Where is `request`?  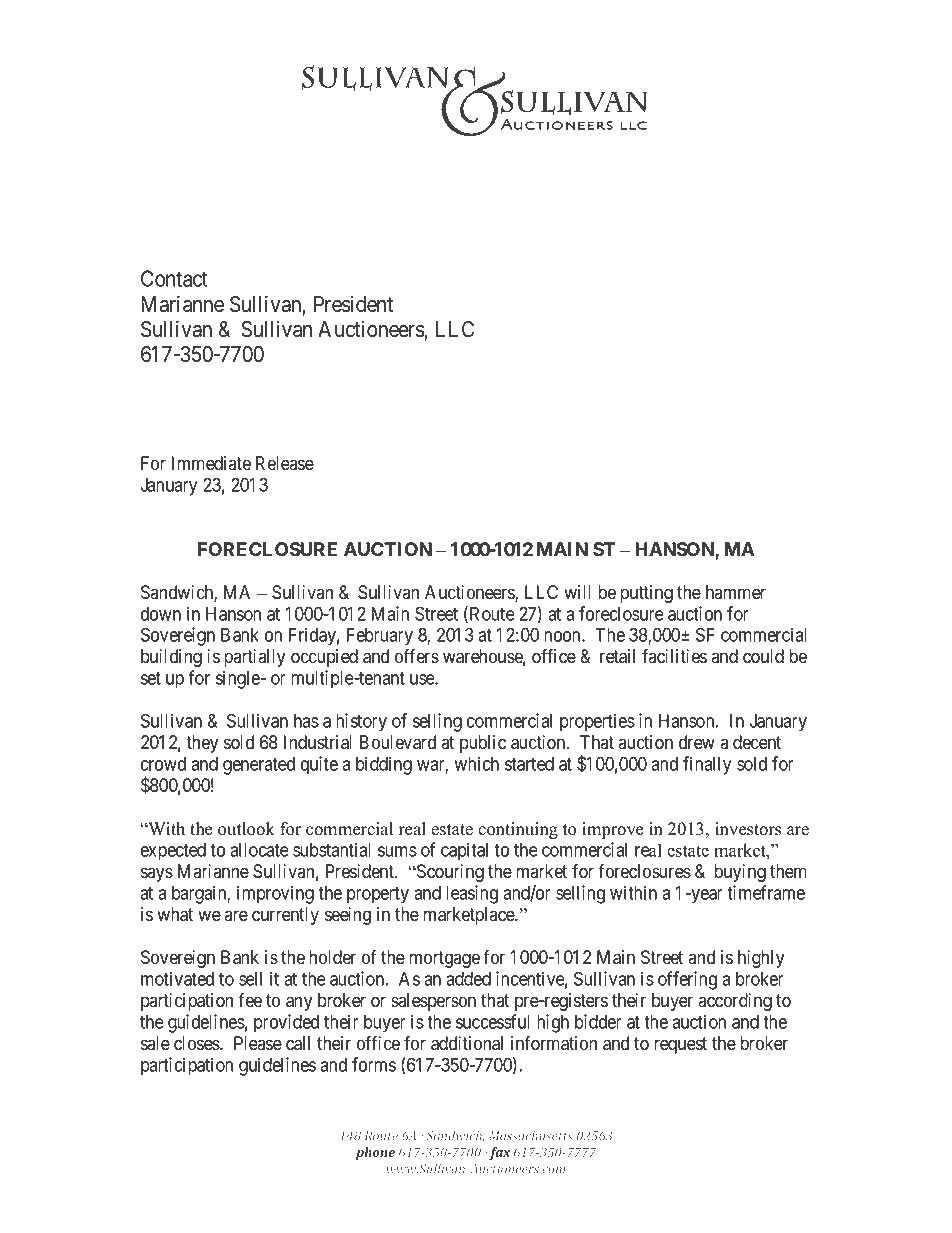
request is located at coordinates (680, 1045).
